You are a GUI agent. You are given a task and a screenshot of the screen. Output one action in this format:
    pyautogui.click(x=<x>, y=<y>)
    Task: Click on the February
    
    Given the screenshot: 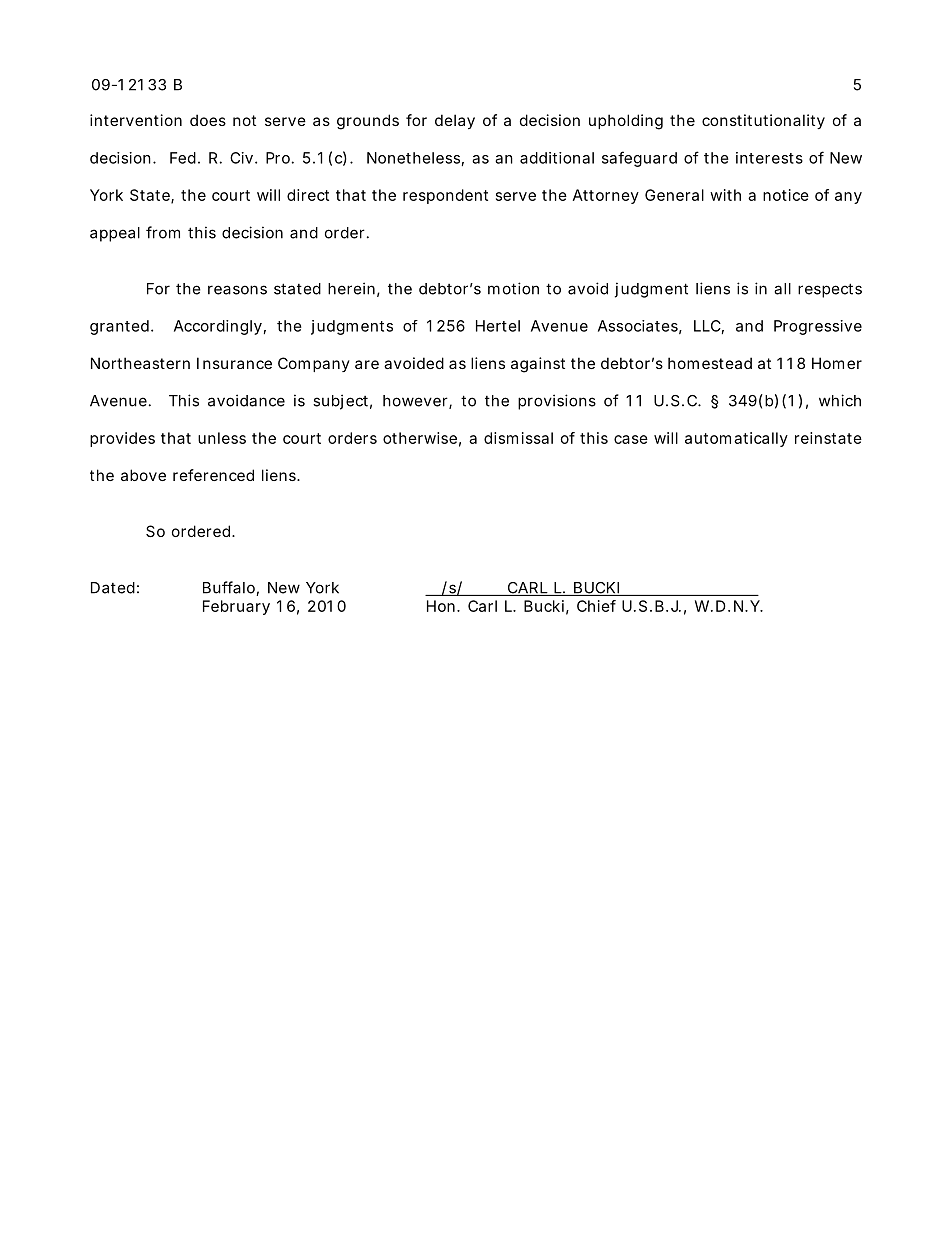 What is the action you would take?
    pyautogui.click(x=236, y=607)
